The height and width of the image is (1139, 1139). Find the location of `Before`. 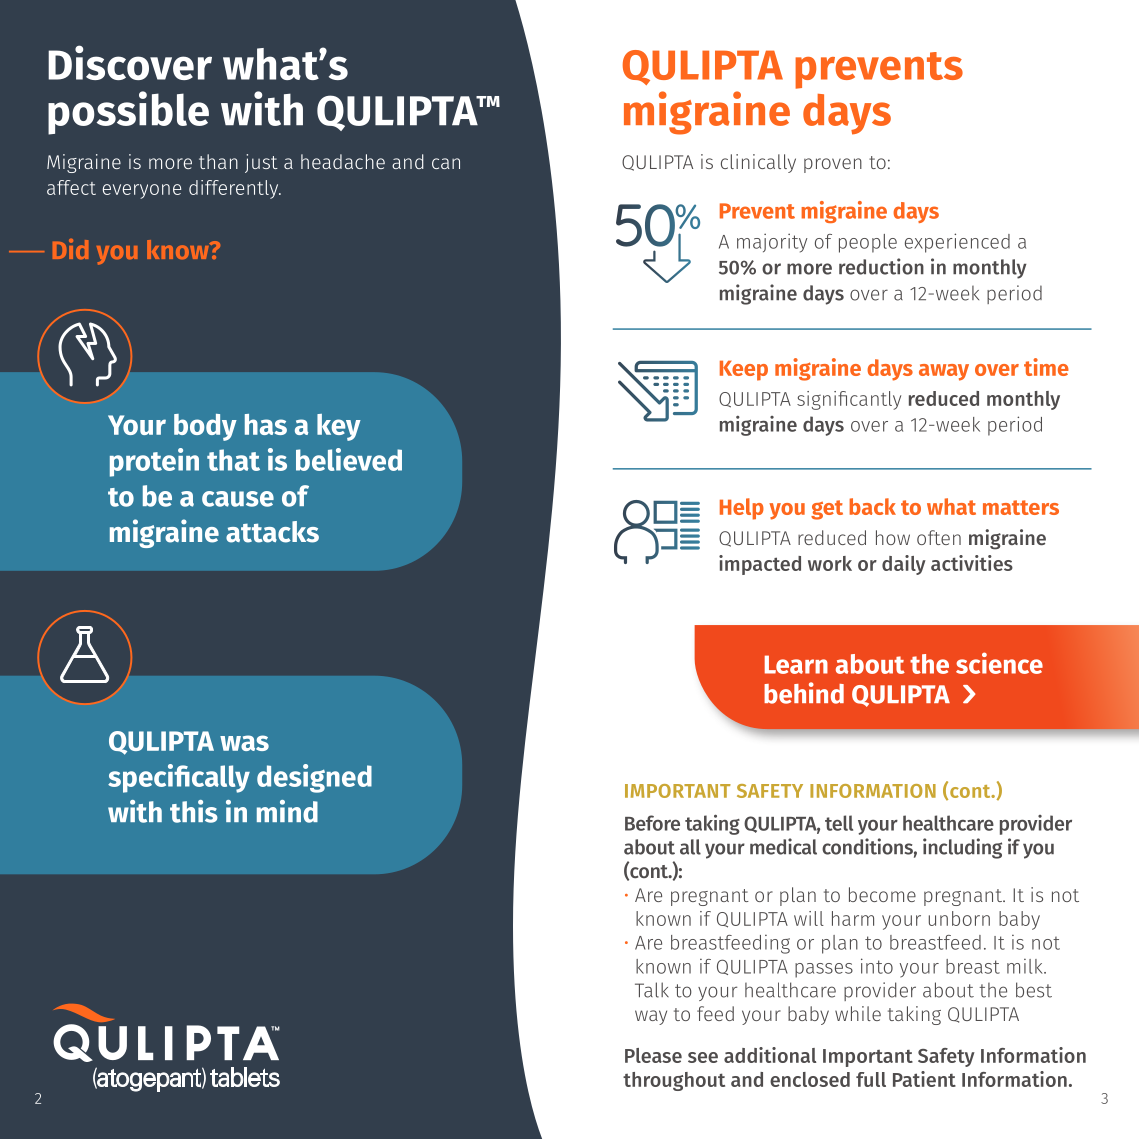

Before is located at coordinates (652, 823).
